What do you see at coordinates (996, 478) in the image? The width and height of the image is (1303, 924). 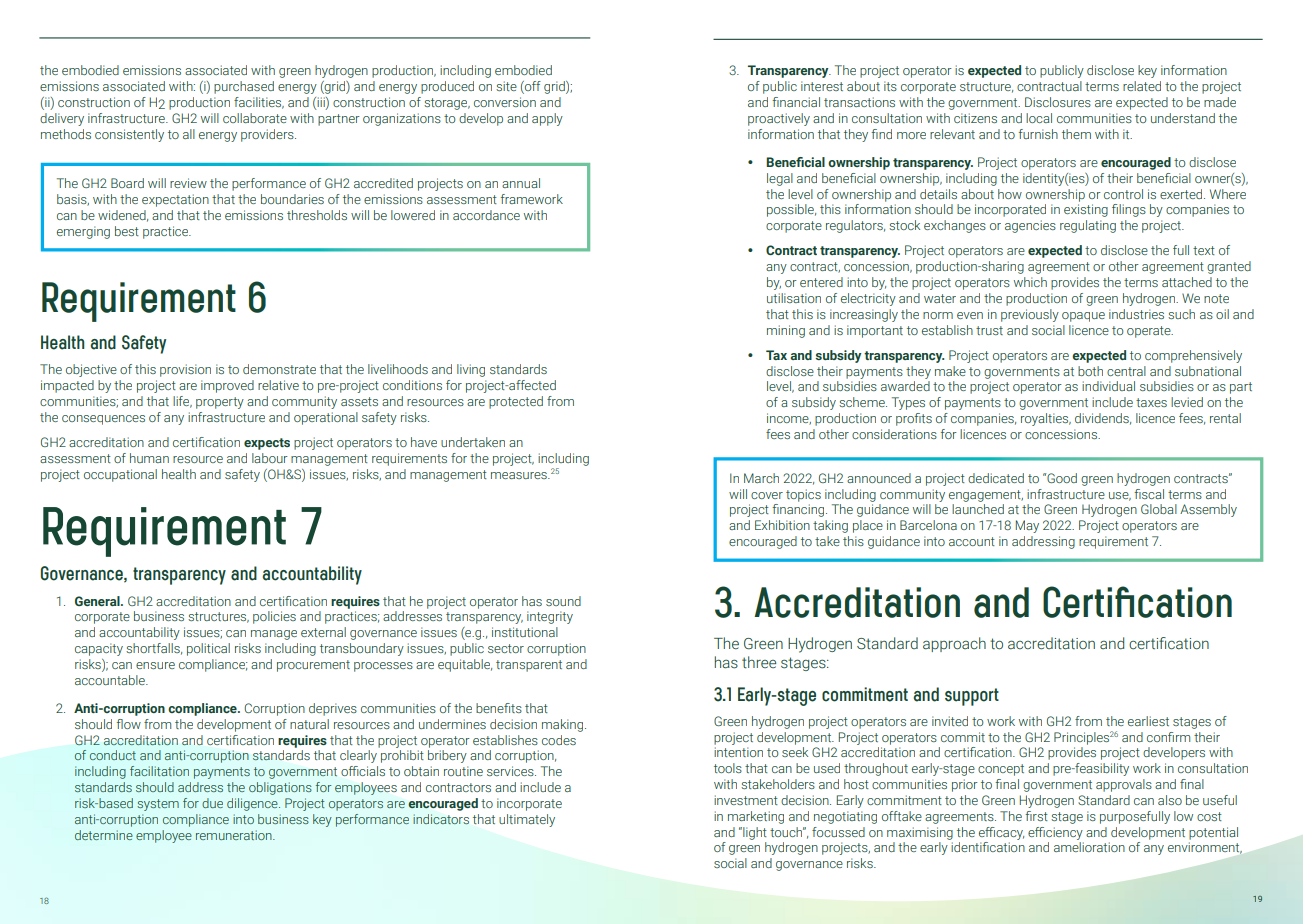 I see `dedicated` at bounding box center [996, 478].
